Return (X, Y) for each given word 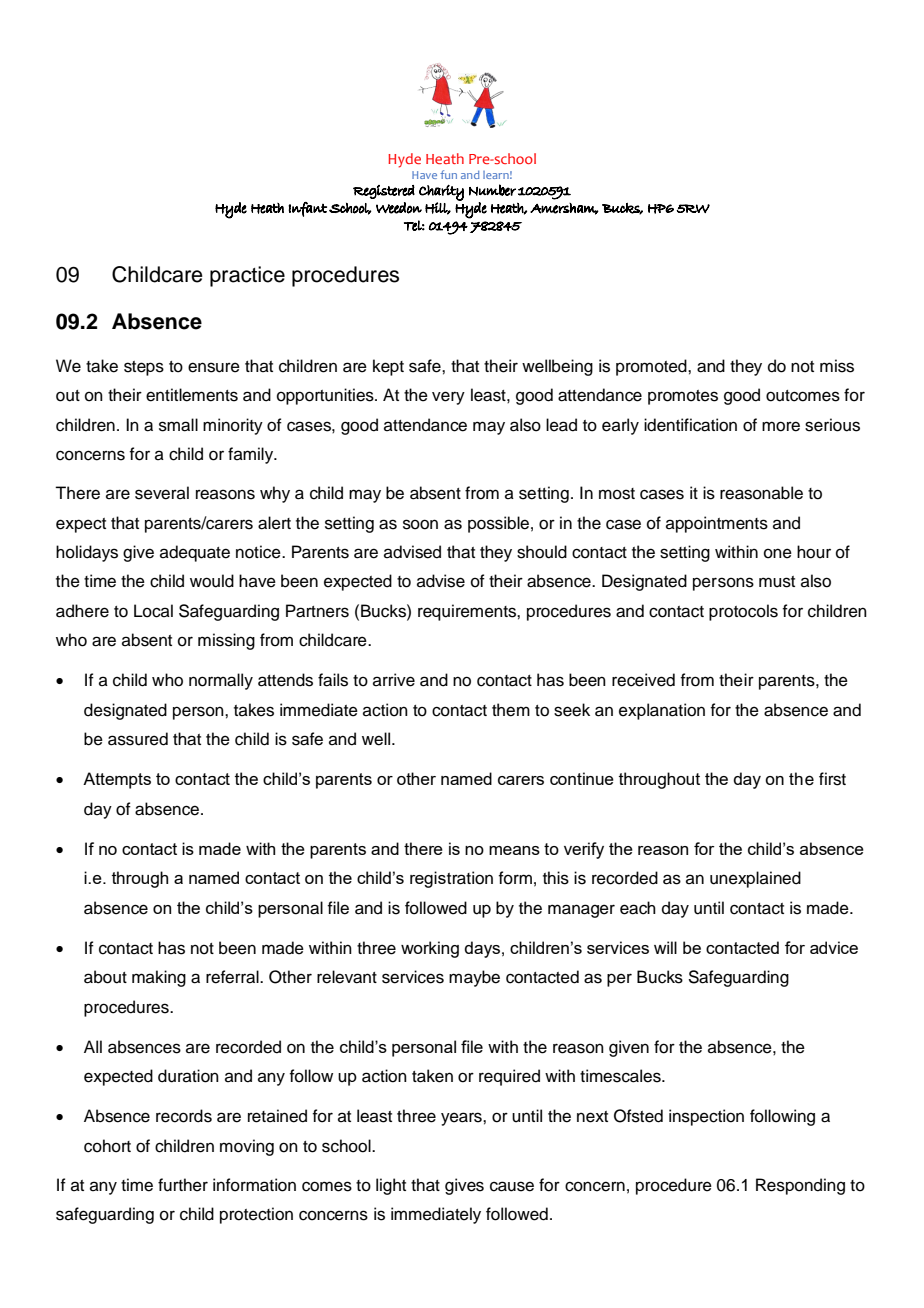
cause (512, 1186)
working (430, 949)
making (159, 978)
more (781, 426)
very (448, 398)
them (511, 710)
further (183, 1185)
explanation (662, 711)
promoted (652, 367)
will (665, 947)
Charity (441, 193)
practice (247, 276)
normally (221, 681)
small (178, 425)
